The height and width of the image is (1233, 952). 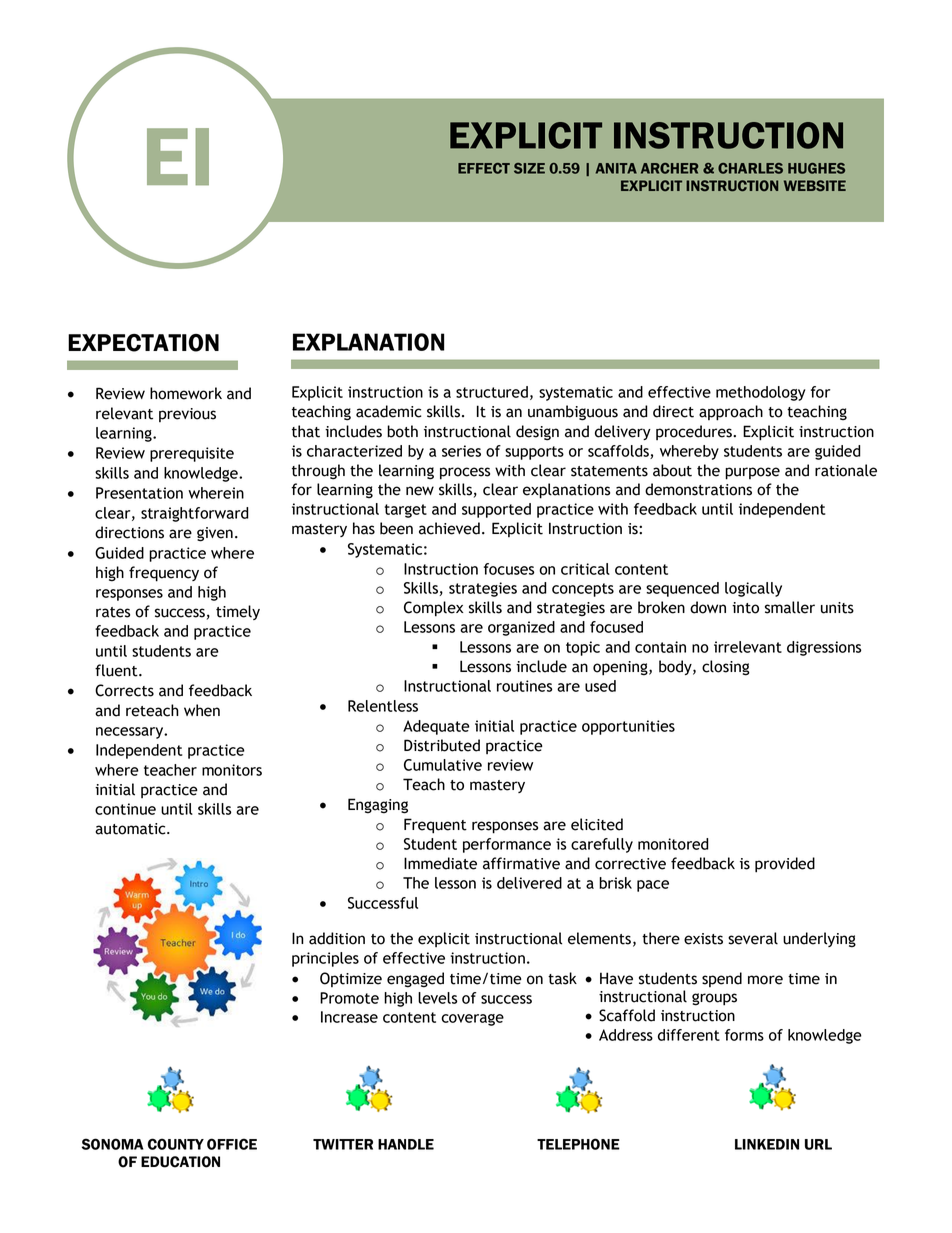 What do you see at coordinates (750, 168) in the image?
I see `CHARLES` at bounding box center [750, 168].
